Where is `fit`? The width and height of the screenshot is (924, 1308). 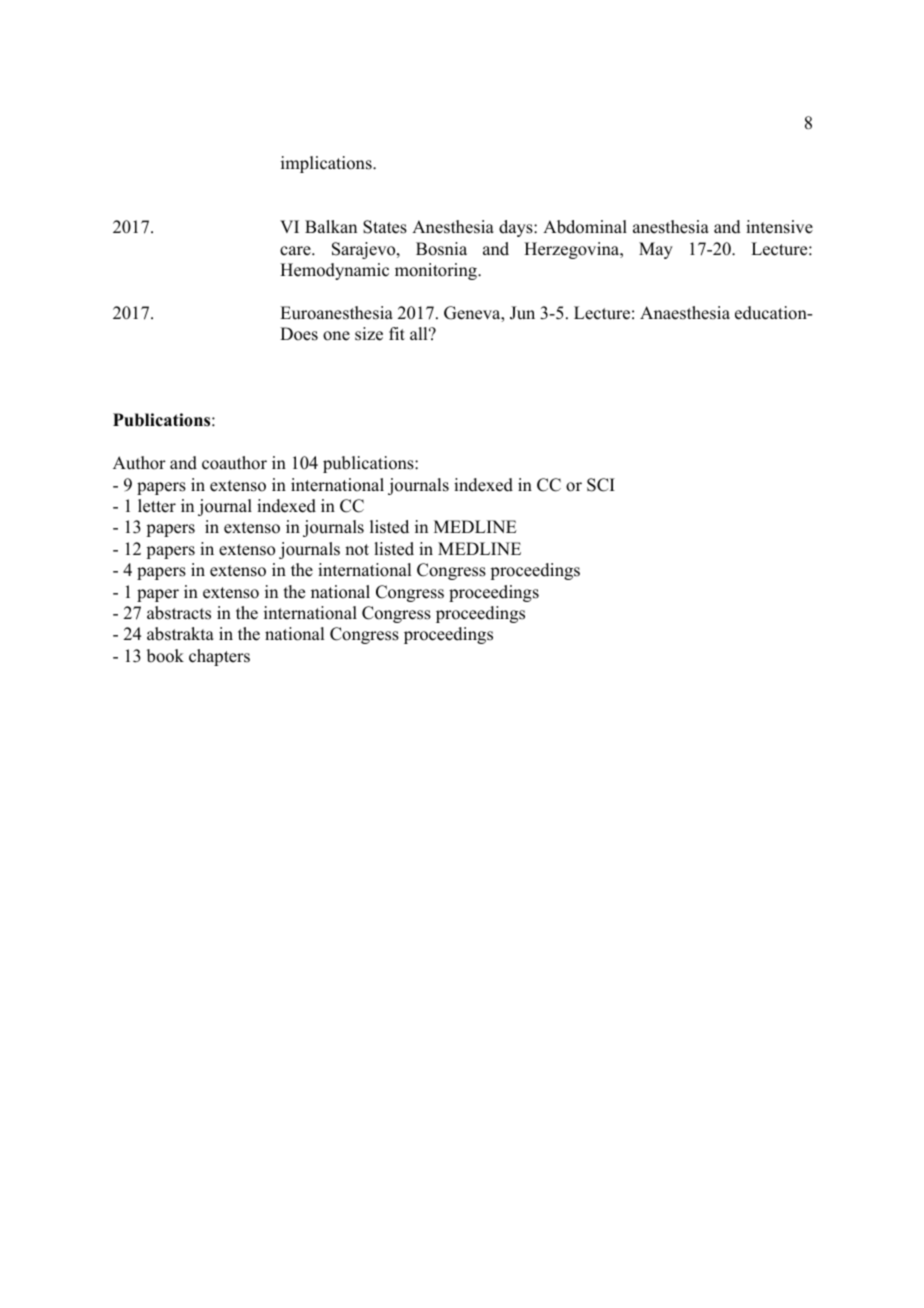
fit is located at coordinates (397, 333).
